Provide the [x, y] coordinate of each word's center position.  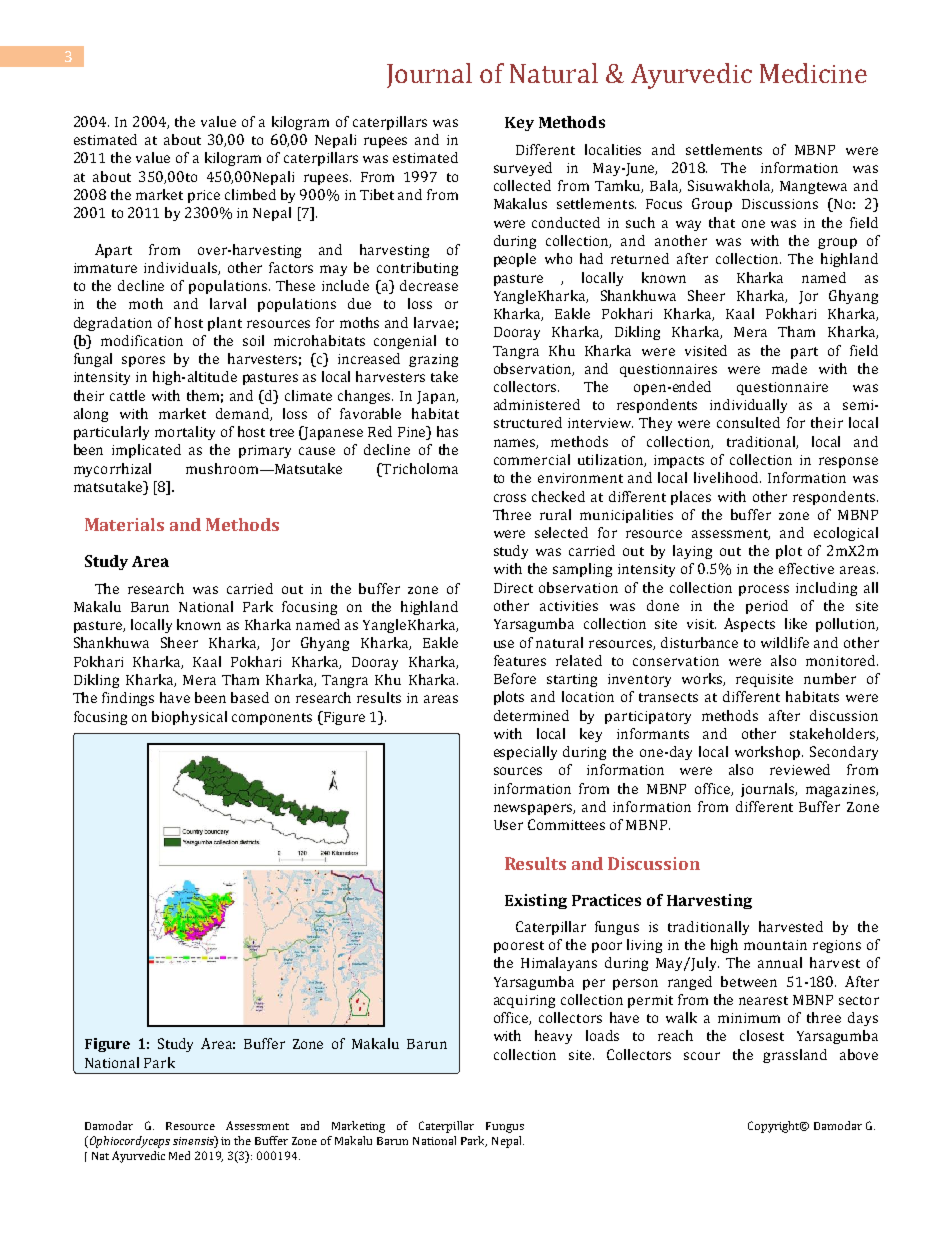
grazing [433, 360]
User [508, 825]
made [789, 368]
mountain [775, 945]
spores [143, 361]
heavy [553, 1037]
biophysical [189, 718]
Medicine [813, 73]
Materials [124, 524]
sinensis [194, 1142]
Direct [513, 588]
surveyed [523, 169]
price [204, 196]
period [767, 607]
